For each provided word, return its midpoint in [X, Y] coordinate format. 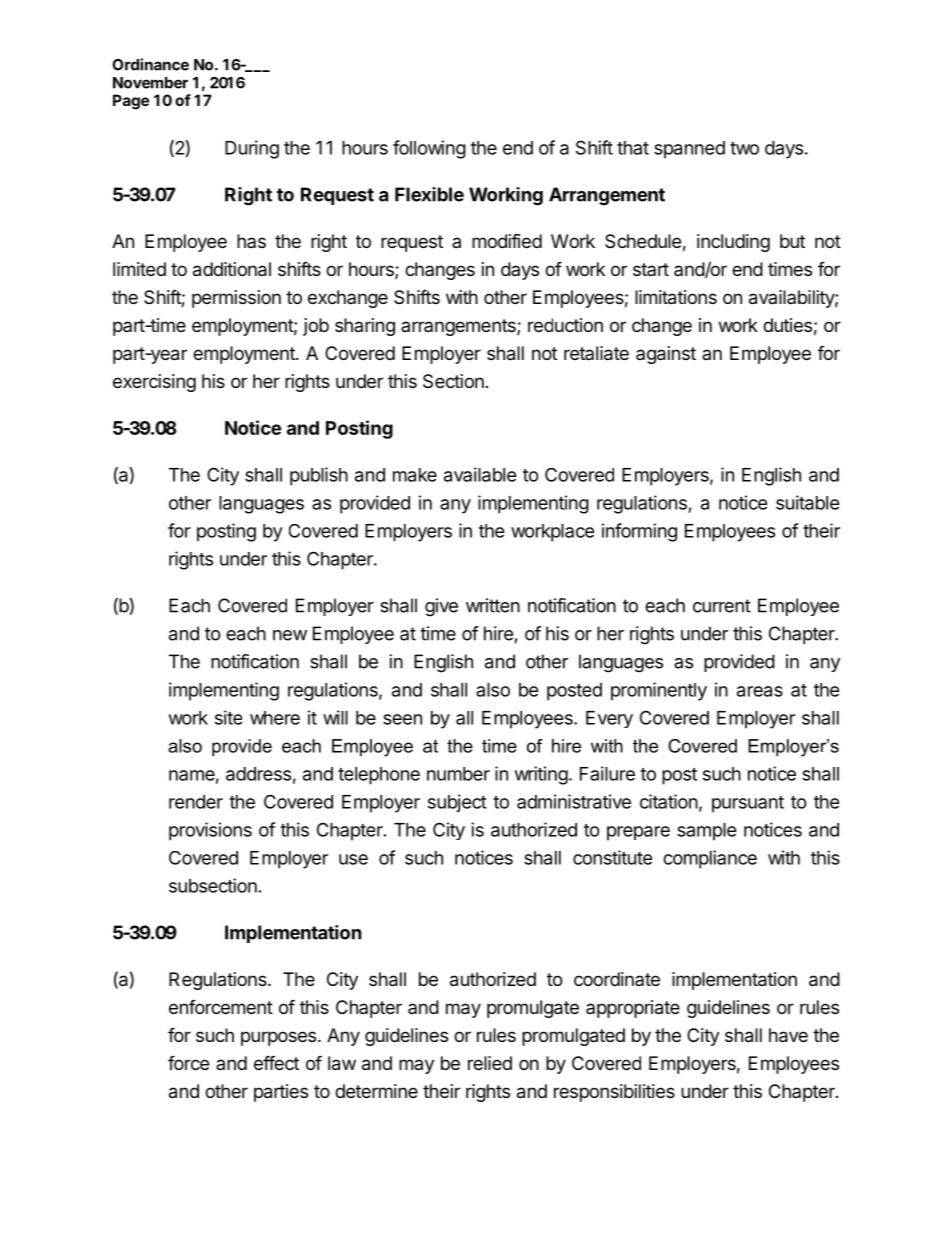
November [150, 83]
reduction [565, 325]
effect [276, 1062]
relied [490, 1063]
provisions [210, 831]
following [429, 149]
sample [707, 832]
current [722, 606]
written [493, 605]
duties [787, 325]
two [744, 148]
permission [236, 299]
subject [457, 803]
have [788, 1035]
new [290, 635]
